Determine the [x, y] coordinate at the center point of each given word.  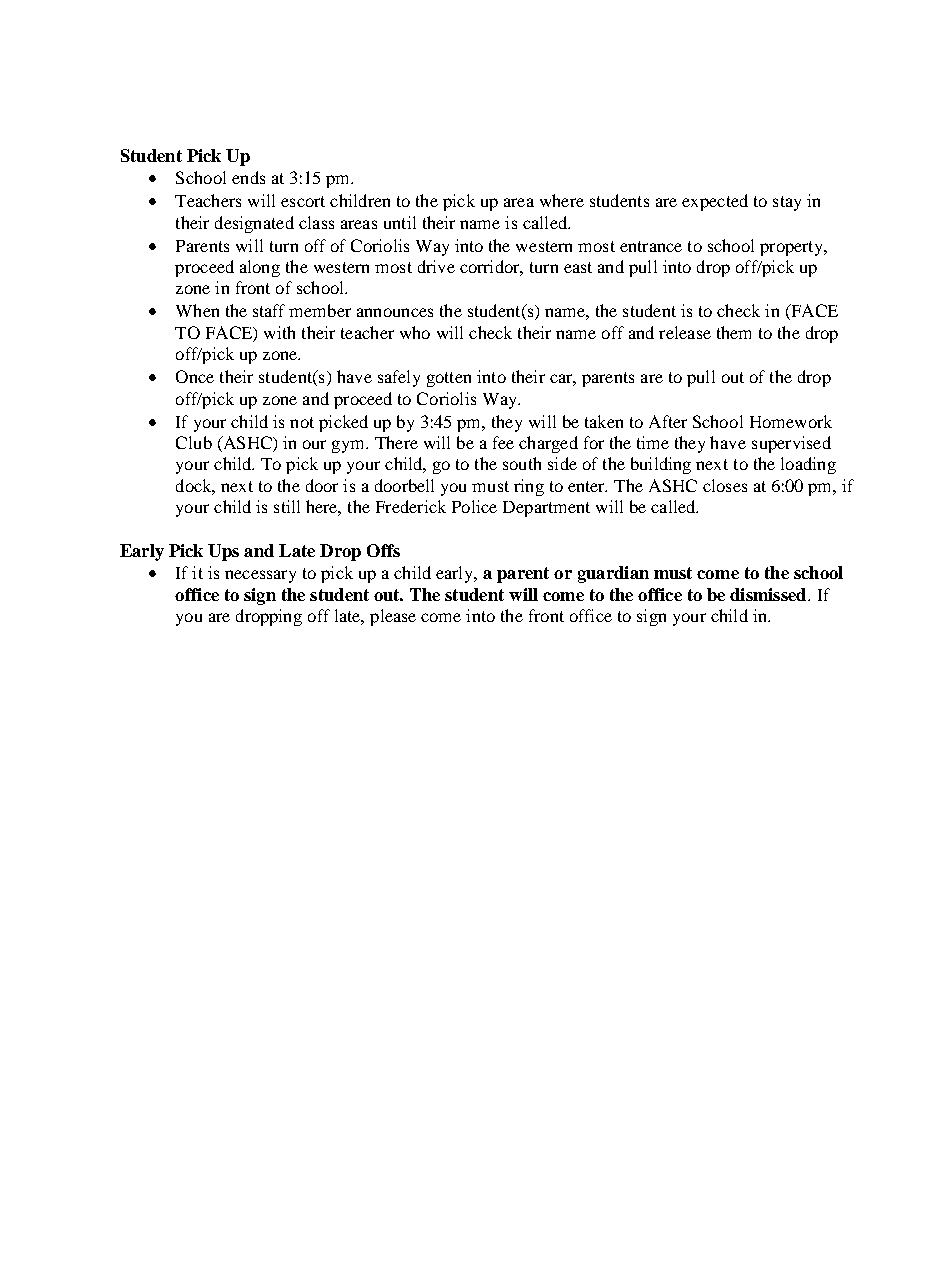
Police [474, 506]
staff [269, 310]
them [734, 332]
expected [715, 202]
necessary [260, 576]
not [302, 422]
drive [436, 266]
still [287, 506]
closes [725, 485]
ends [248, 177]
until [400, 222]
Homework [791, 421]
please [393, 617]
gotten [449, 379]
